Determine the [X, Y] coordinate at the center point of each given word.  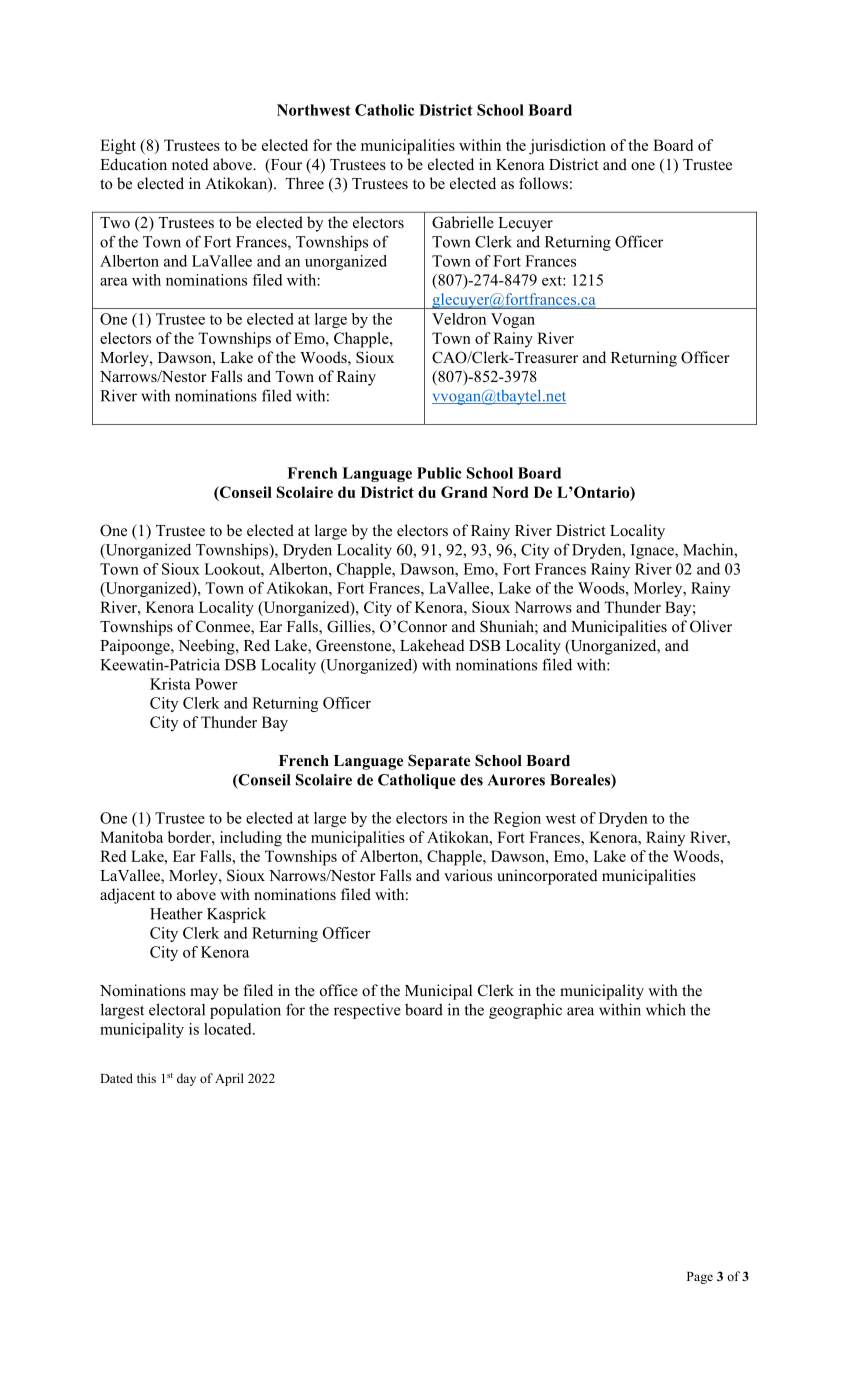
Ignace [653, 551]
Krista [170, 684]
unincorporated [547, 877]
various [468, 875]
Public [439, 473]
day [186, 1079]
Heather [176, 913]
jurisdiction [567, 147]
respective [367, 1011]
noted [190, 164]
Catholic [384, 110]
